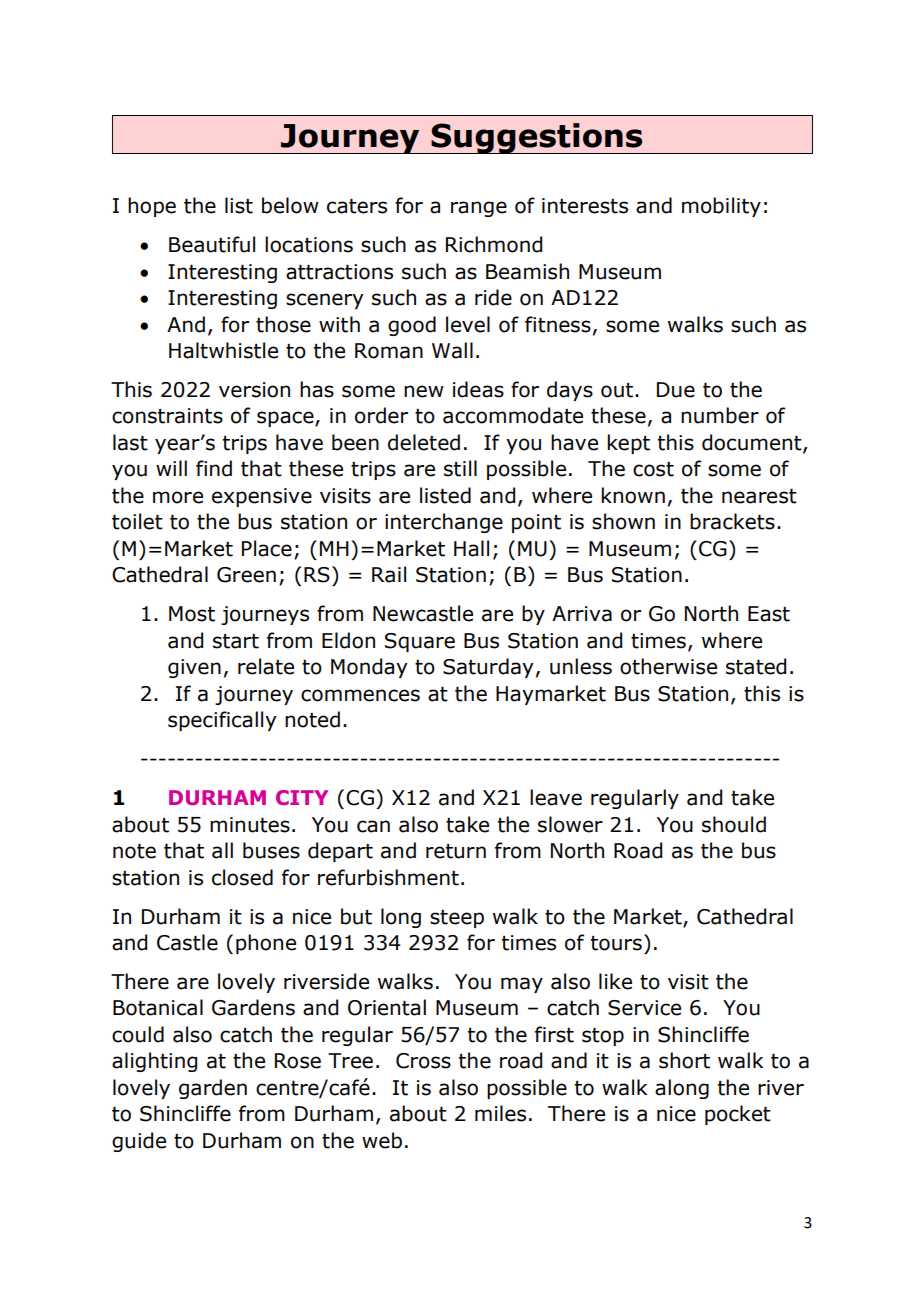 The width and height of the document is (924, 1308). What do you see at coordinates (479, 209) in the document?
I see `range` at bounding box center [479, 209].
